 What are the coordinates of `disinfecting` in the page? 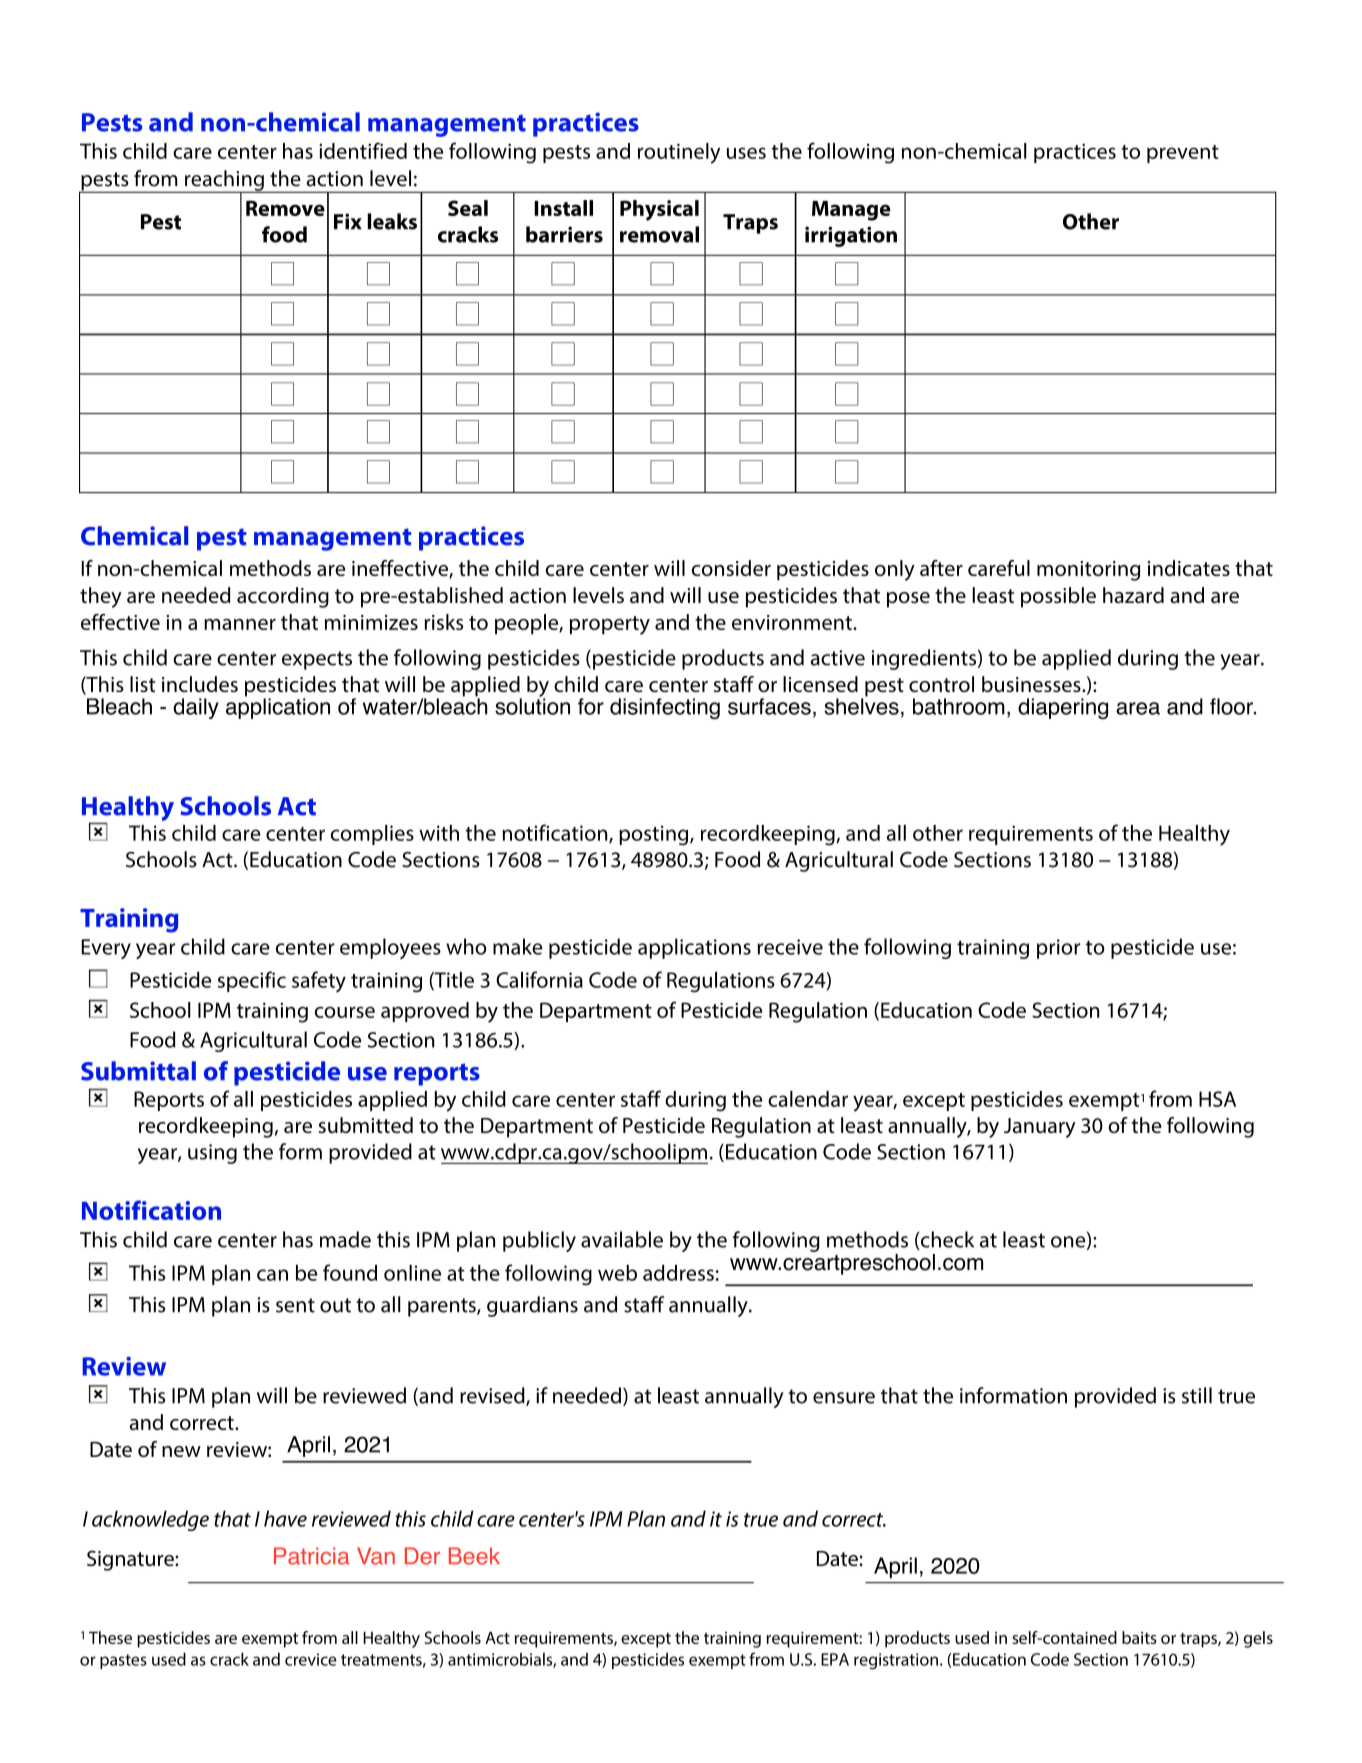 It's located at (665, 708).
